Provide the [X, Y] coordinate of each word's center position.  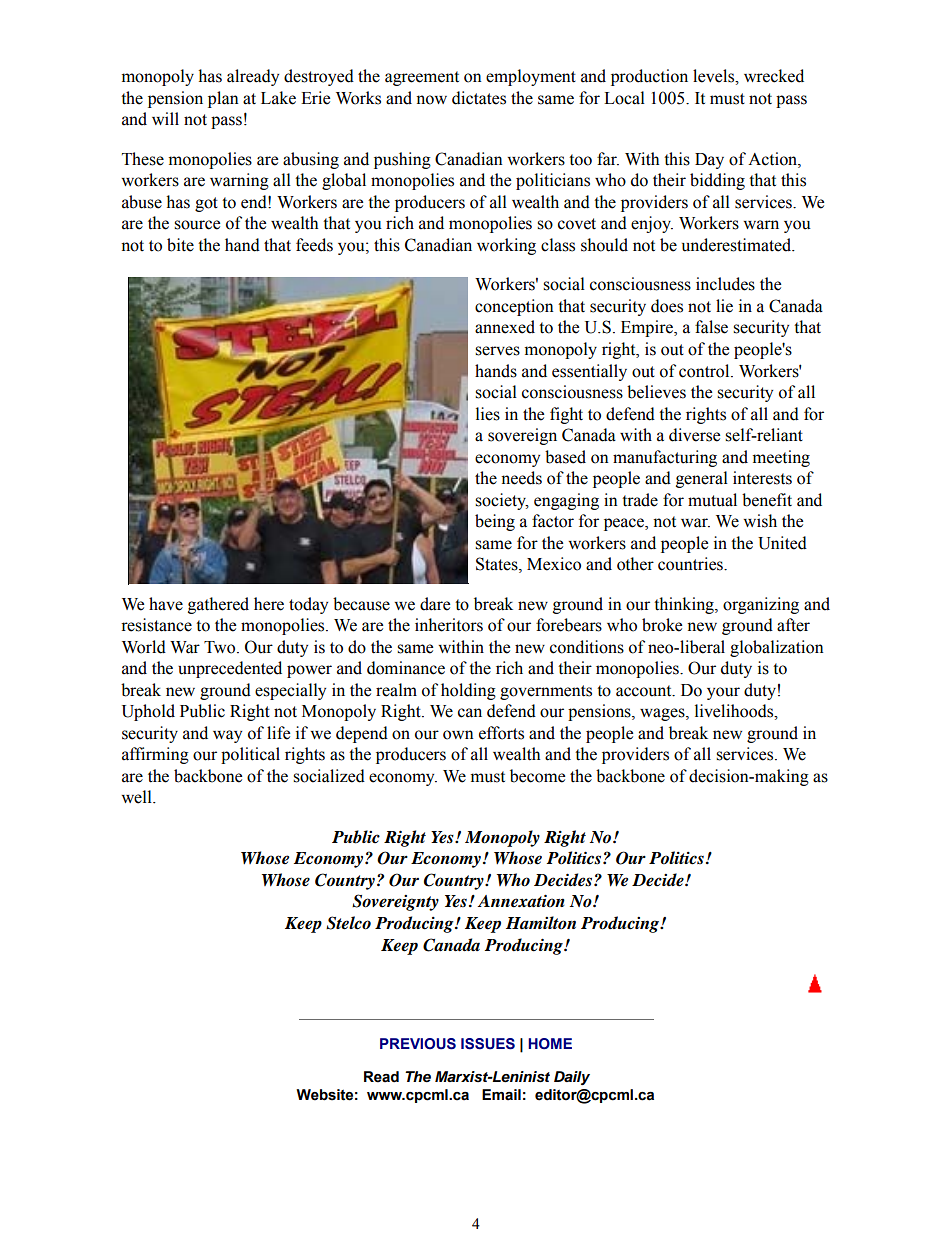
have [166, 604]
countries [691, 564]
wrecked [774, 76]
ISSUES [488, 1044]
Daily [572, 1078]
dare [435, 604]
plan [223, 99]
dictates [479, 98]
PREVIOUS [418, 1044]
